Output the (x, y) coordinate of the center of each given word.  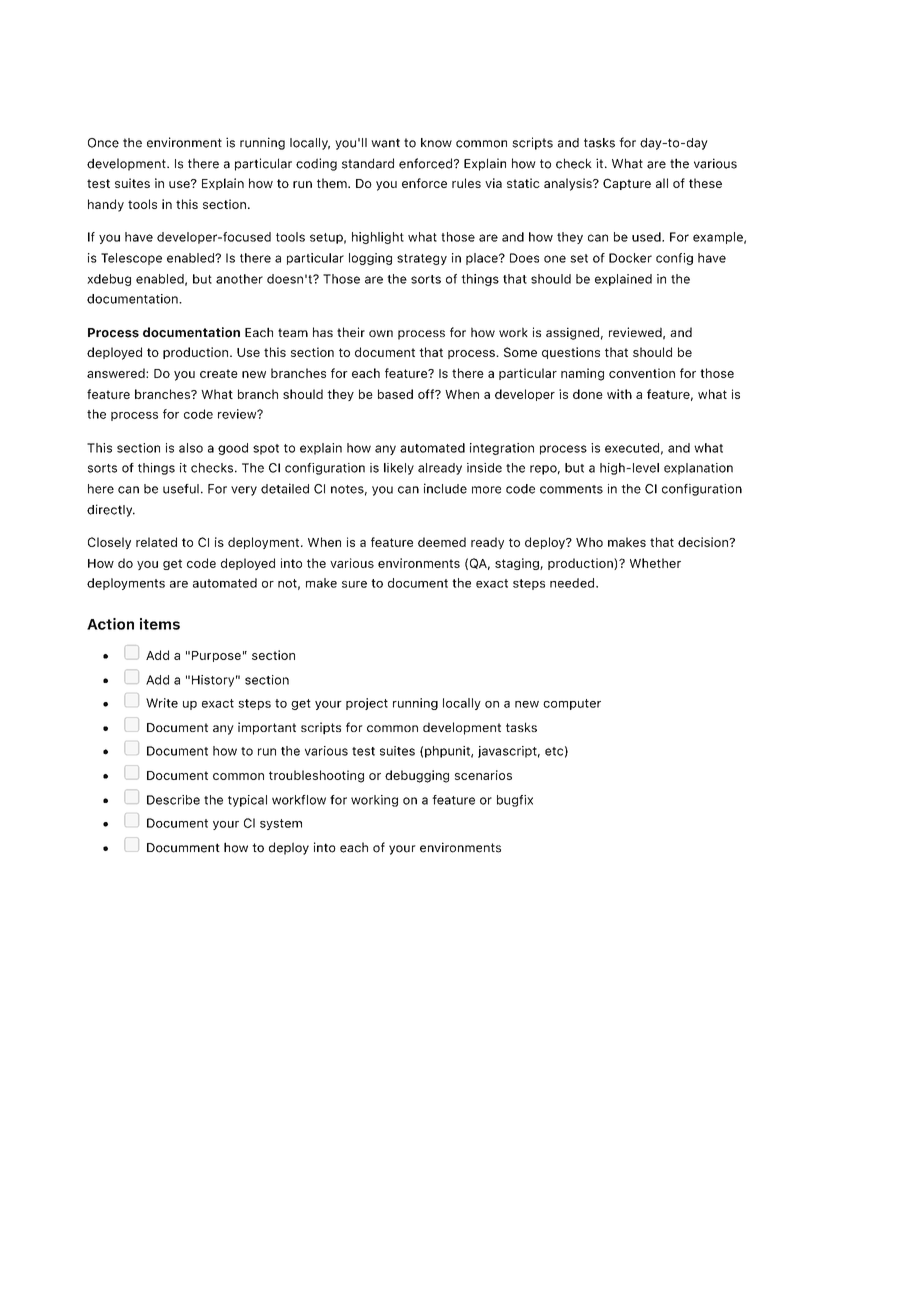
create (219, 373)
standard (368, 163)
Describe (173, 800)
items (160, 624)
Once (103, 143)
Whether (655, 563)
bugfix (515, 801)
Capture (627, 184)
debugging (417, 776)
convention (642, 373)
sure (354, 584)
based (395, 394)
